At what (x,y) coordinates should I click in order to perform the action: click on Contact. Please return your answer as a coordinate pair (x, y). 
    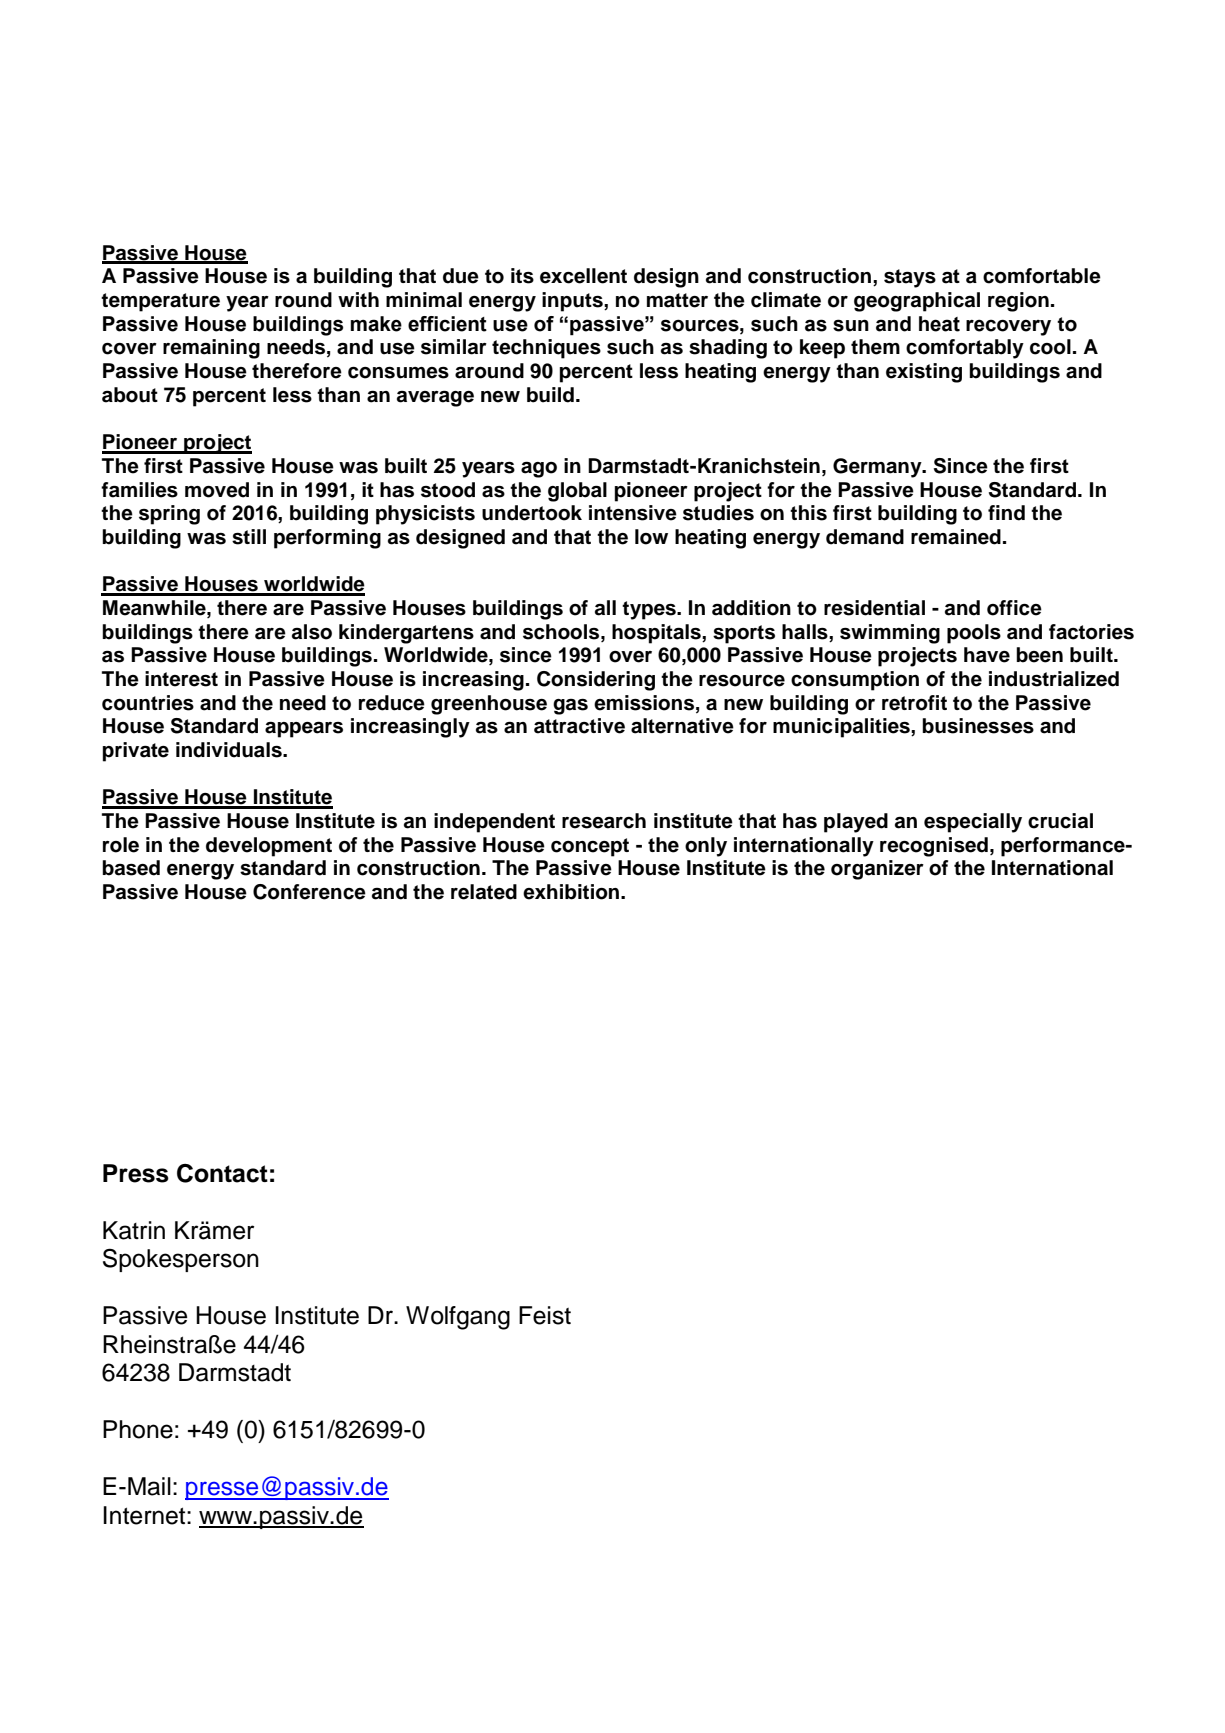
    Looking at the image, I should click on (222, 1173).
